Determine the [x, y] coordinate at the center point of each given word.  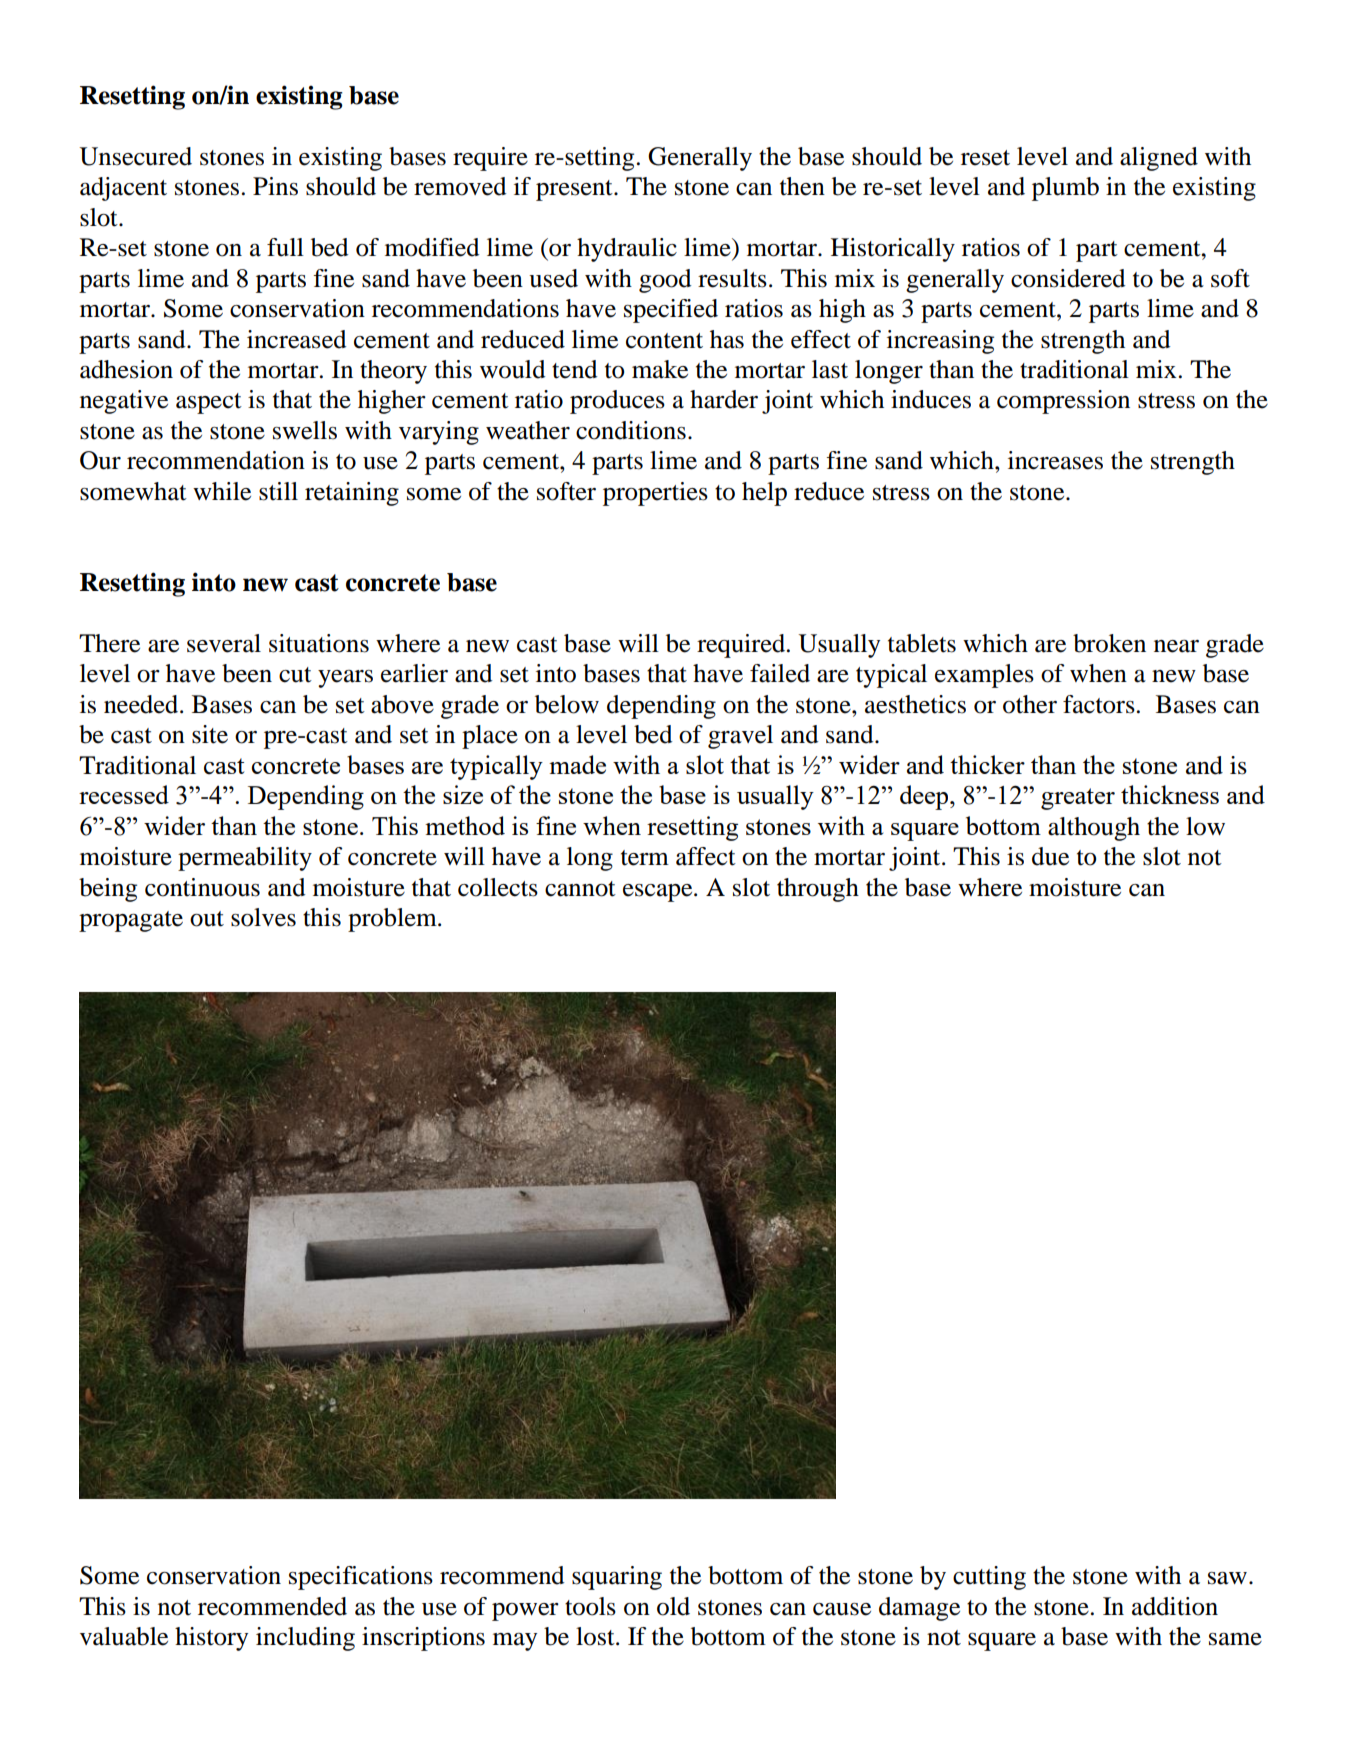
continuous [202, 887]
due [1050, 856]
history [211, 1639]
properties [655, 494]
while [222, 491]
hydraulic [627, 250]
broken [1109, 643]
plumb [1065, 189]
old [673, 1606]
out [207, 919]
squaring [617, 1578]
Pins [275, 186]
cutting [989, 1578]
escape [659, 893]
